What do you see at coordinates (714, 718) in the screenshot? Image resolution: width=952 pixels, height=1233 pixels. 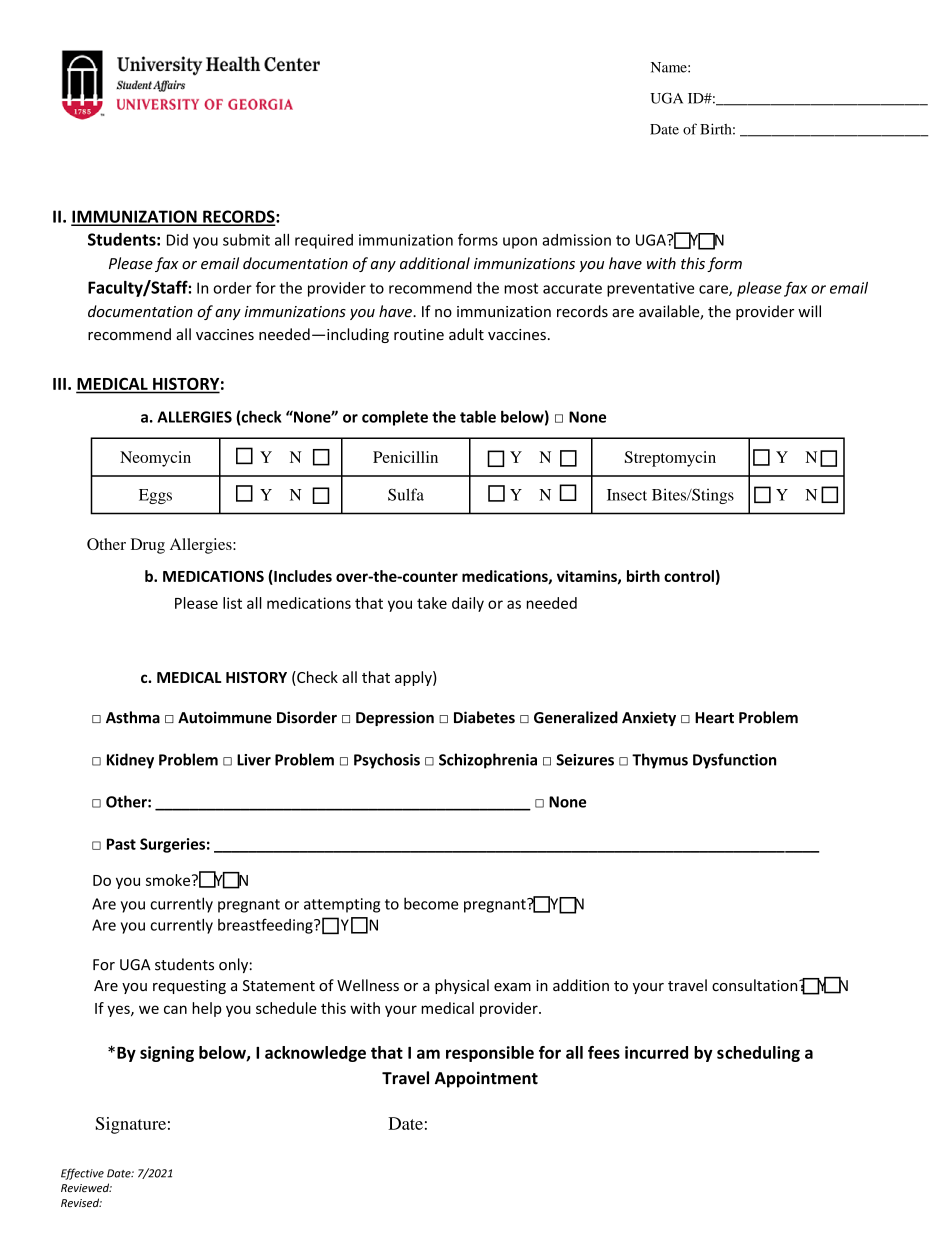 I see `Heart` at bounding box center [714, 718].
